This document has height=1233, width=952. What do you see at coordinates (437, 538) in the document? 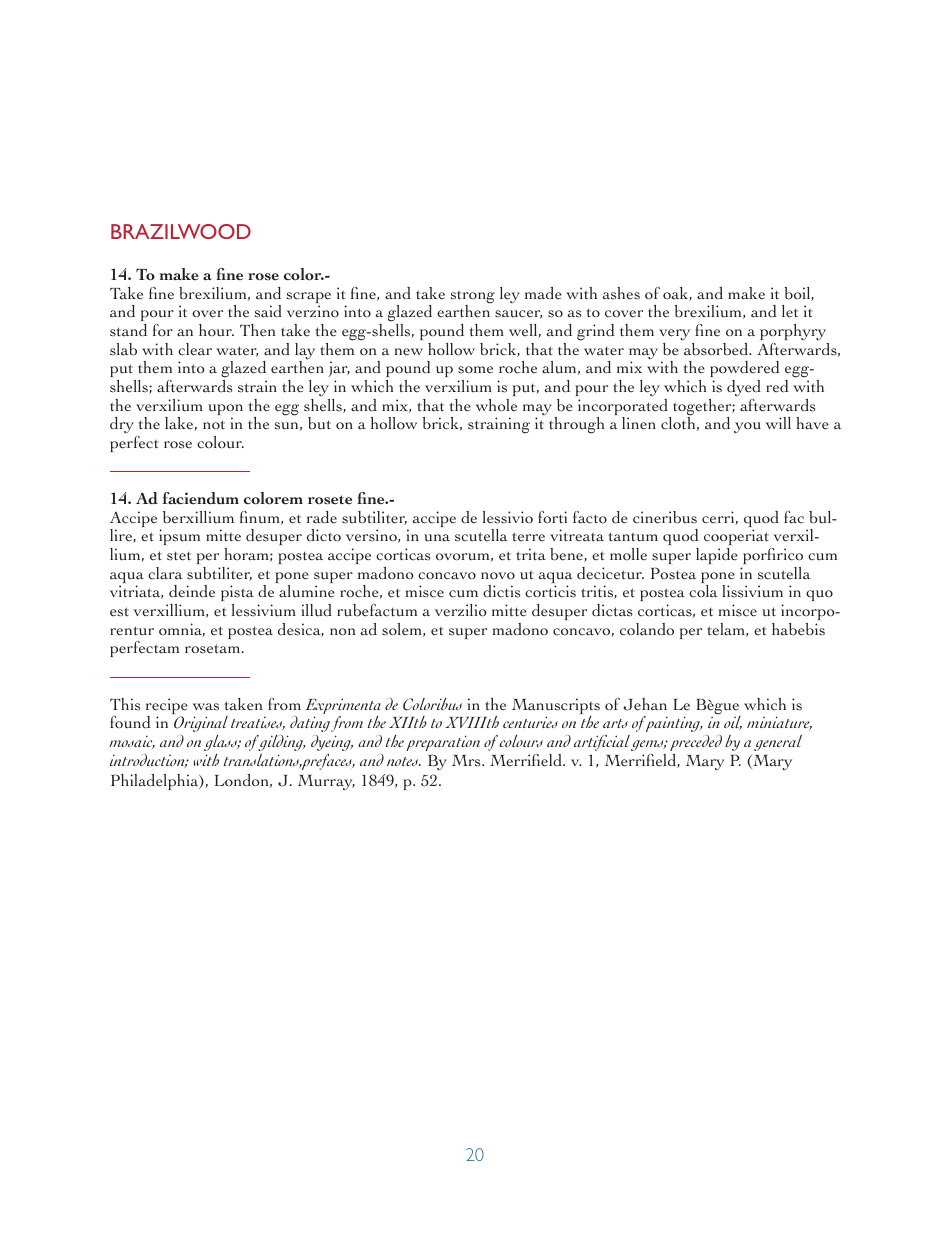
I see `una` at bounding box center [437, 538].
